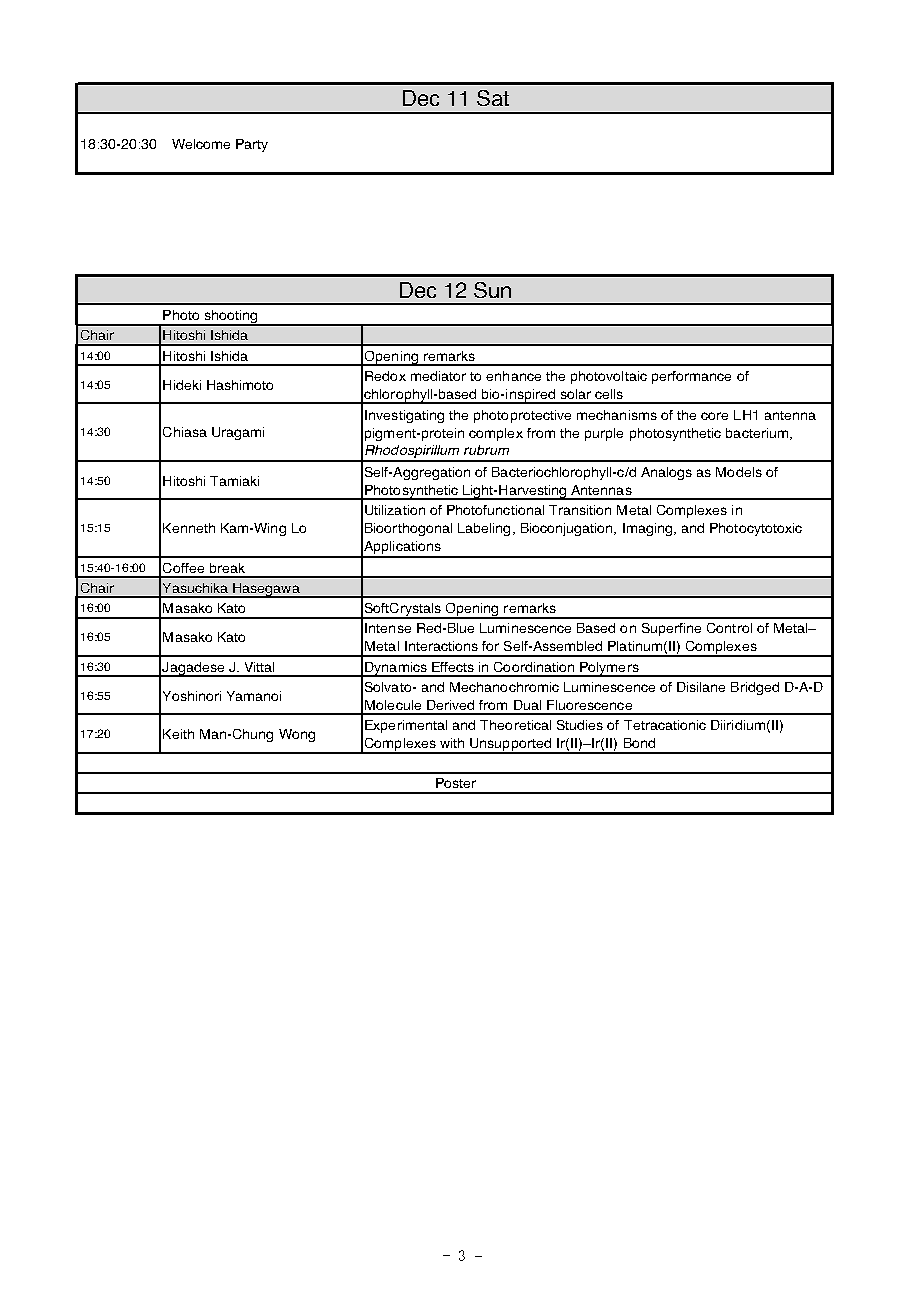  I want to click on Sun, so click(492, 290).
